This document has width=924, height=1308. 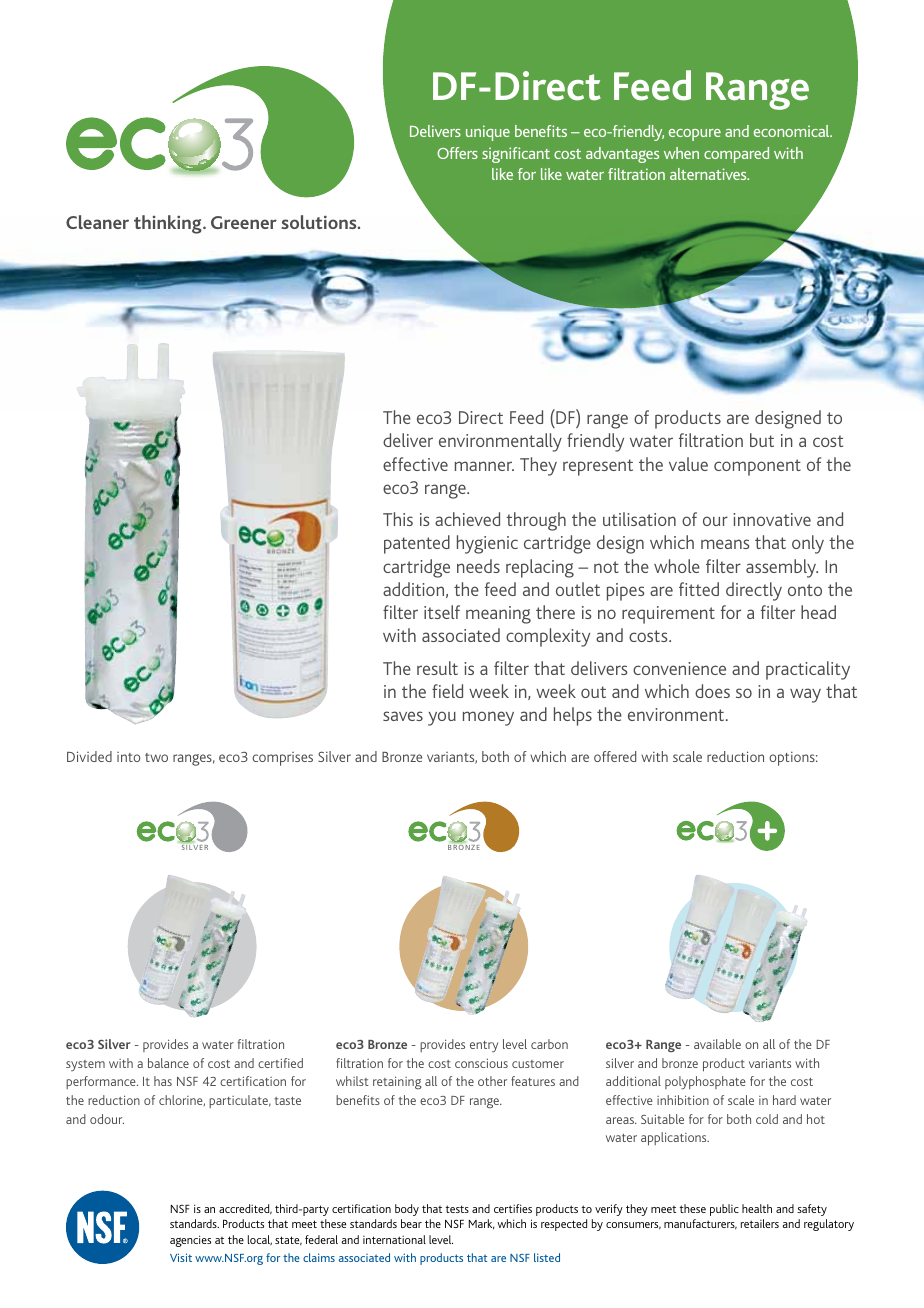 I want to click on thinking, so click(x=169, y=224).
